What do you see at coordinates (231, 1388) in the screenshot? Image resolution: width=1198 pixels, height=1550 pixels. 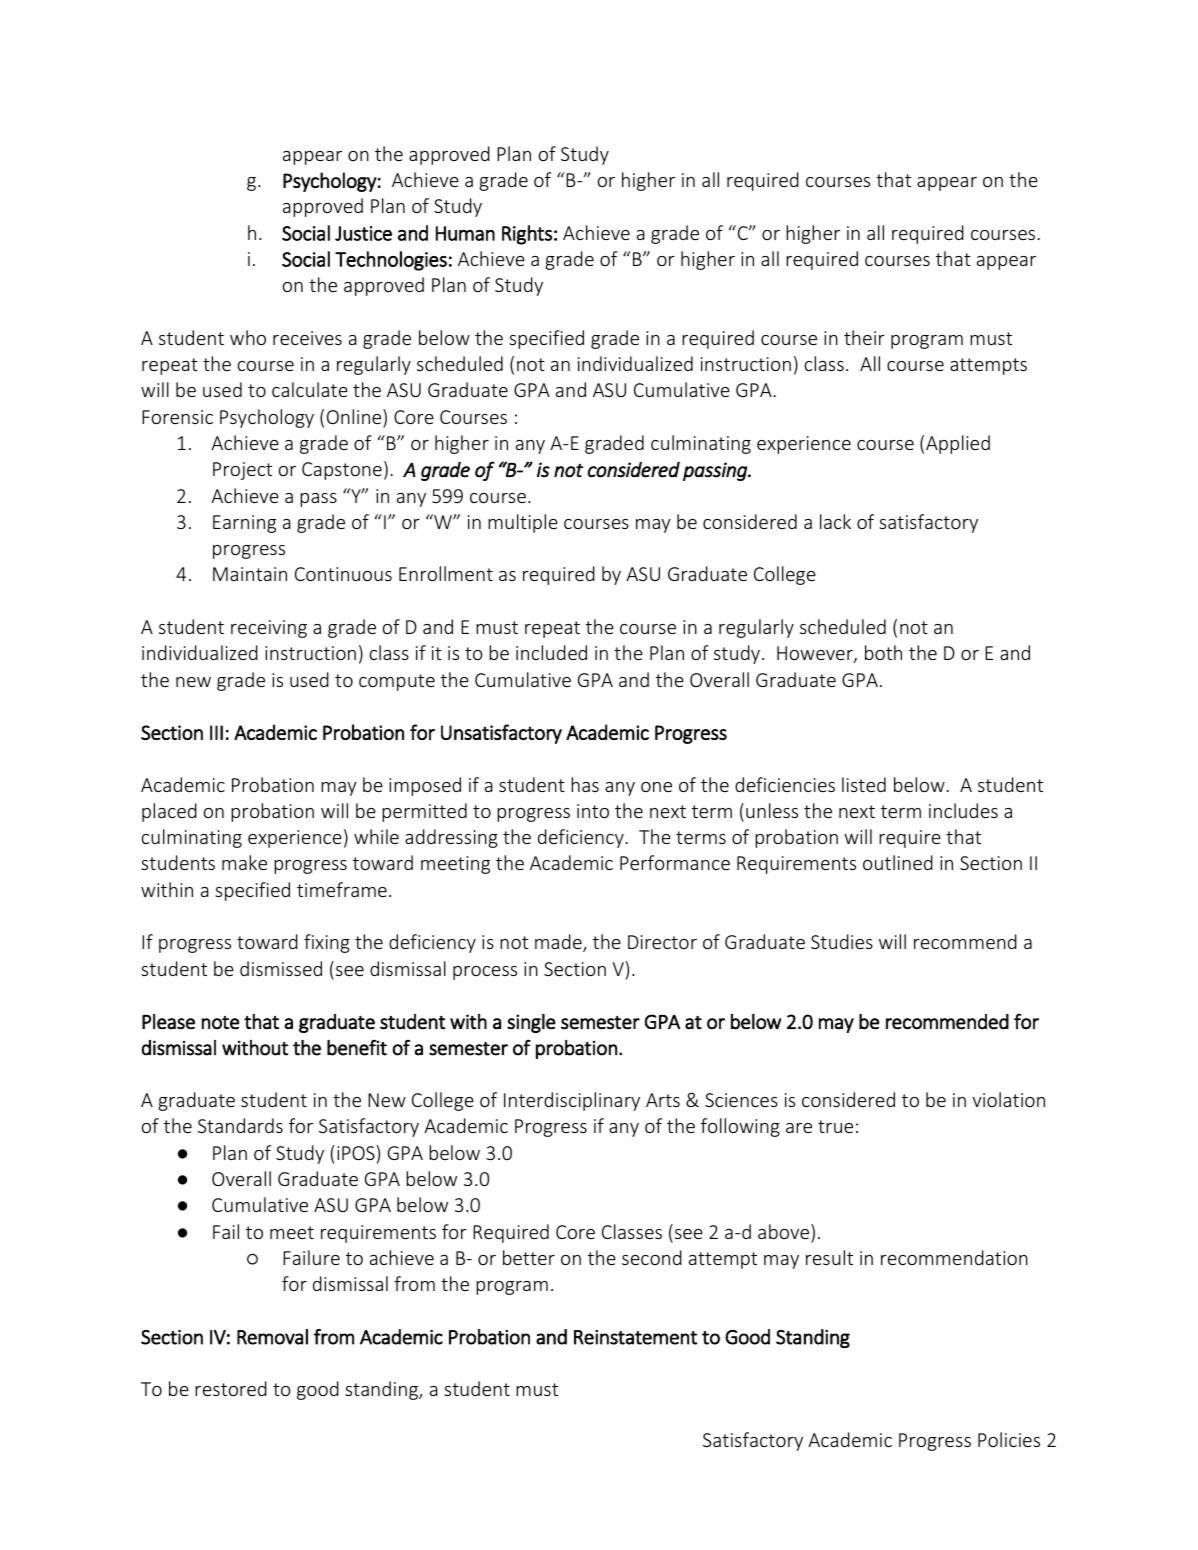 I see `restored` at bounding box center [231, 1388].
